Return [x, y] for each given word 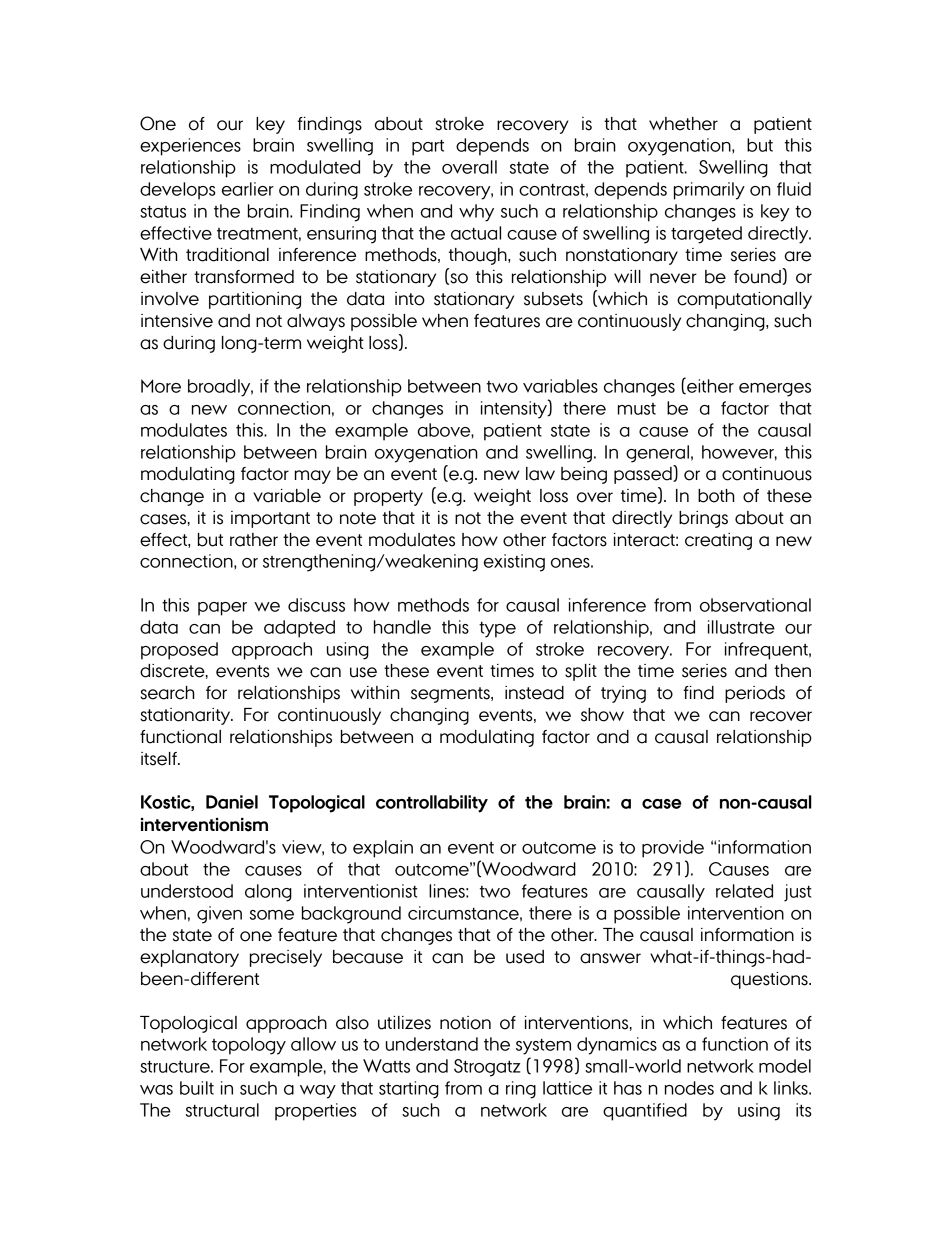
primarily [709, 191]
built [197, 1088]
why [476, 213]
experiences [190, 147]
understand [432, 1044]
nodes [689, 1088]
